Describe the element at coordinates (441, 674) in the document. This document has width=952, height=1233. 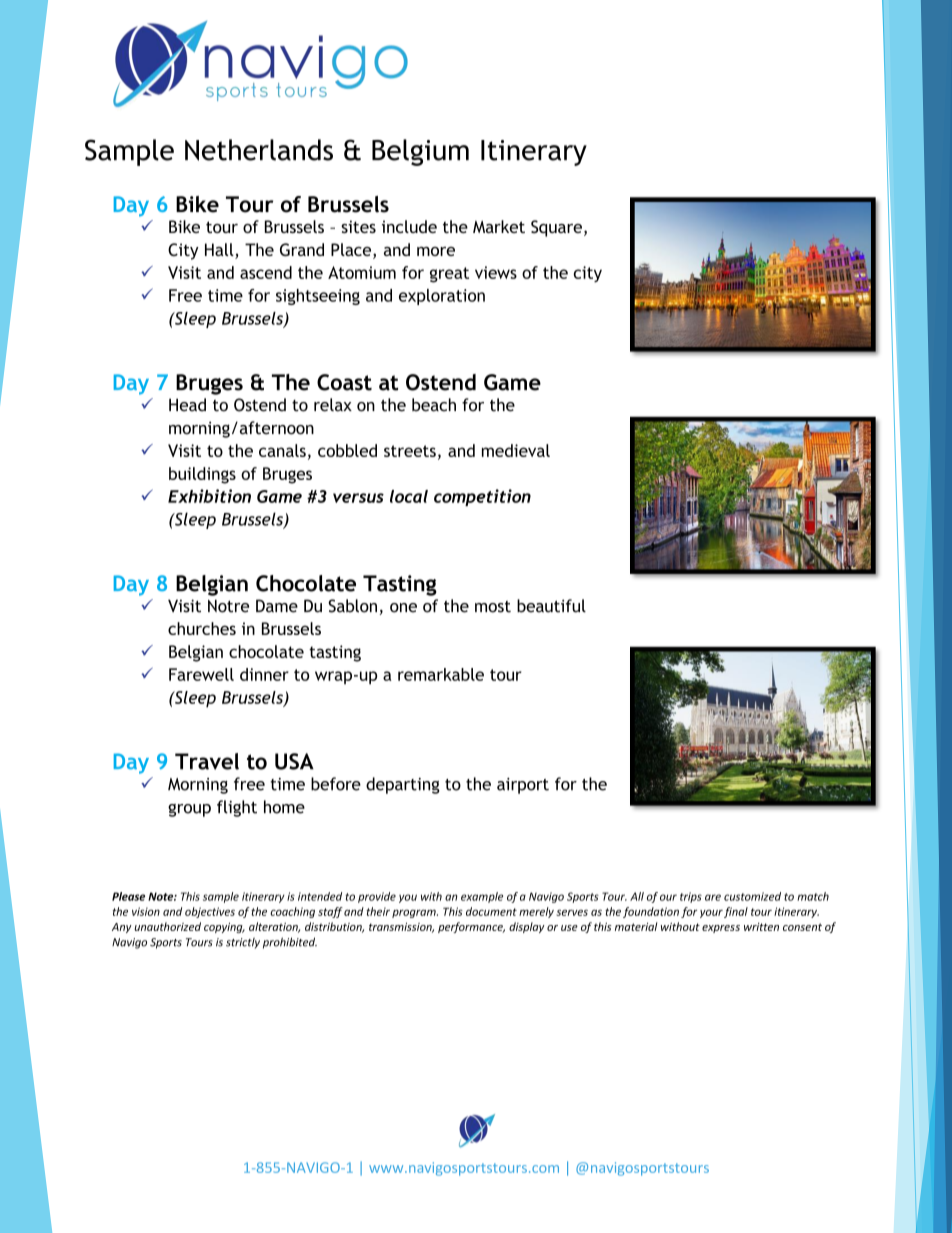
I see `remarkable` at that location.
